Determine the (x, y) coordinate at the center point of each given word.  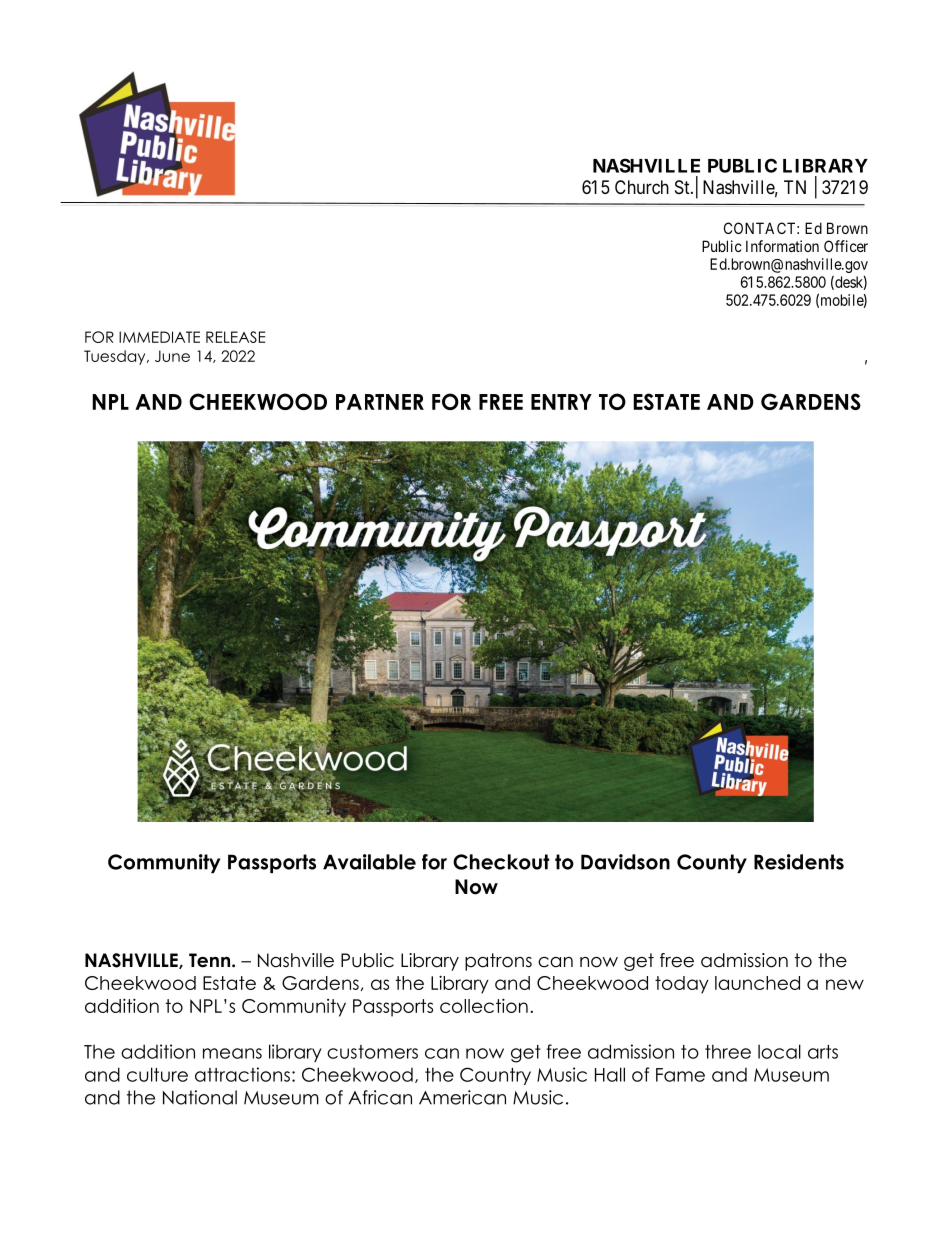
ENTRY (561, 402)
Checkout (501, 862)
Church (642, 187)
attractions (242, 1074)
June (172, 356)
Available (369, 862)
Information (782, 246)
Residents (799, 862)
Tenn (209, 960)
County (712, 863)
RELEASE (235, 337)
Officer (846, 246)
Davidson (625, 862)
